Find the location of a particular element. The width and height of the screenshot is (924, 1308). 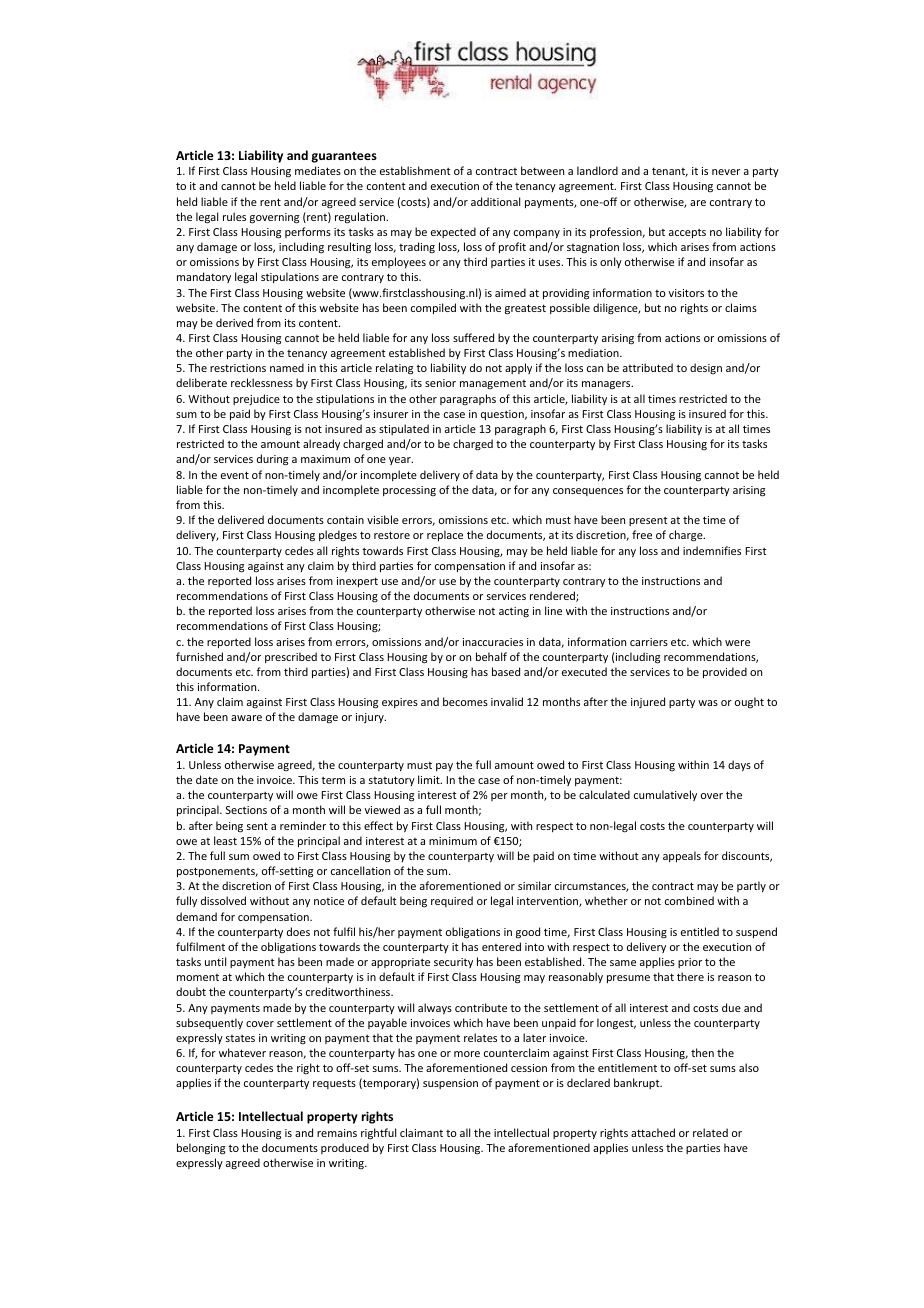

rules is located at coordinates (234, 216).
